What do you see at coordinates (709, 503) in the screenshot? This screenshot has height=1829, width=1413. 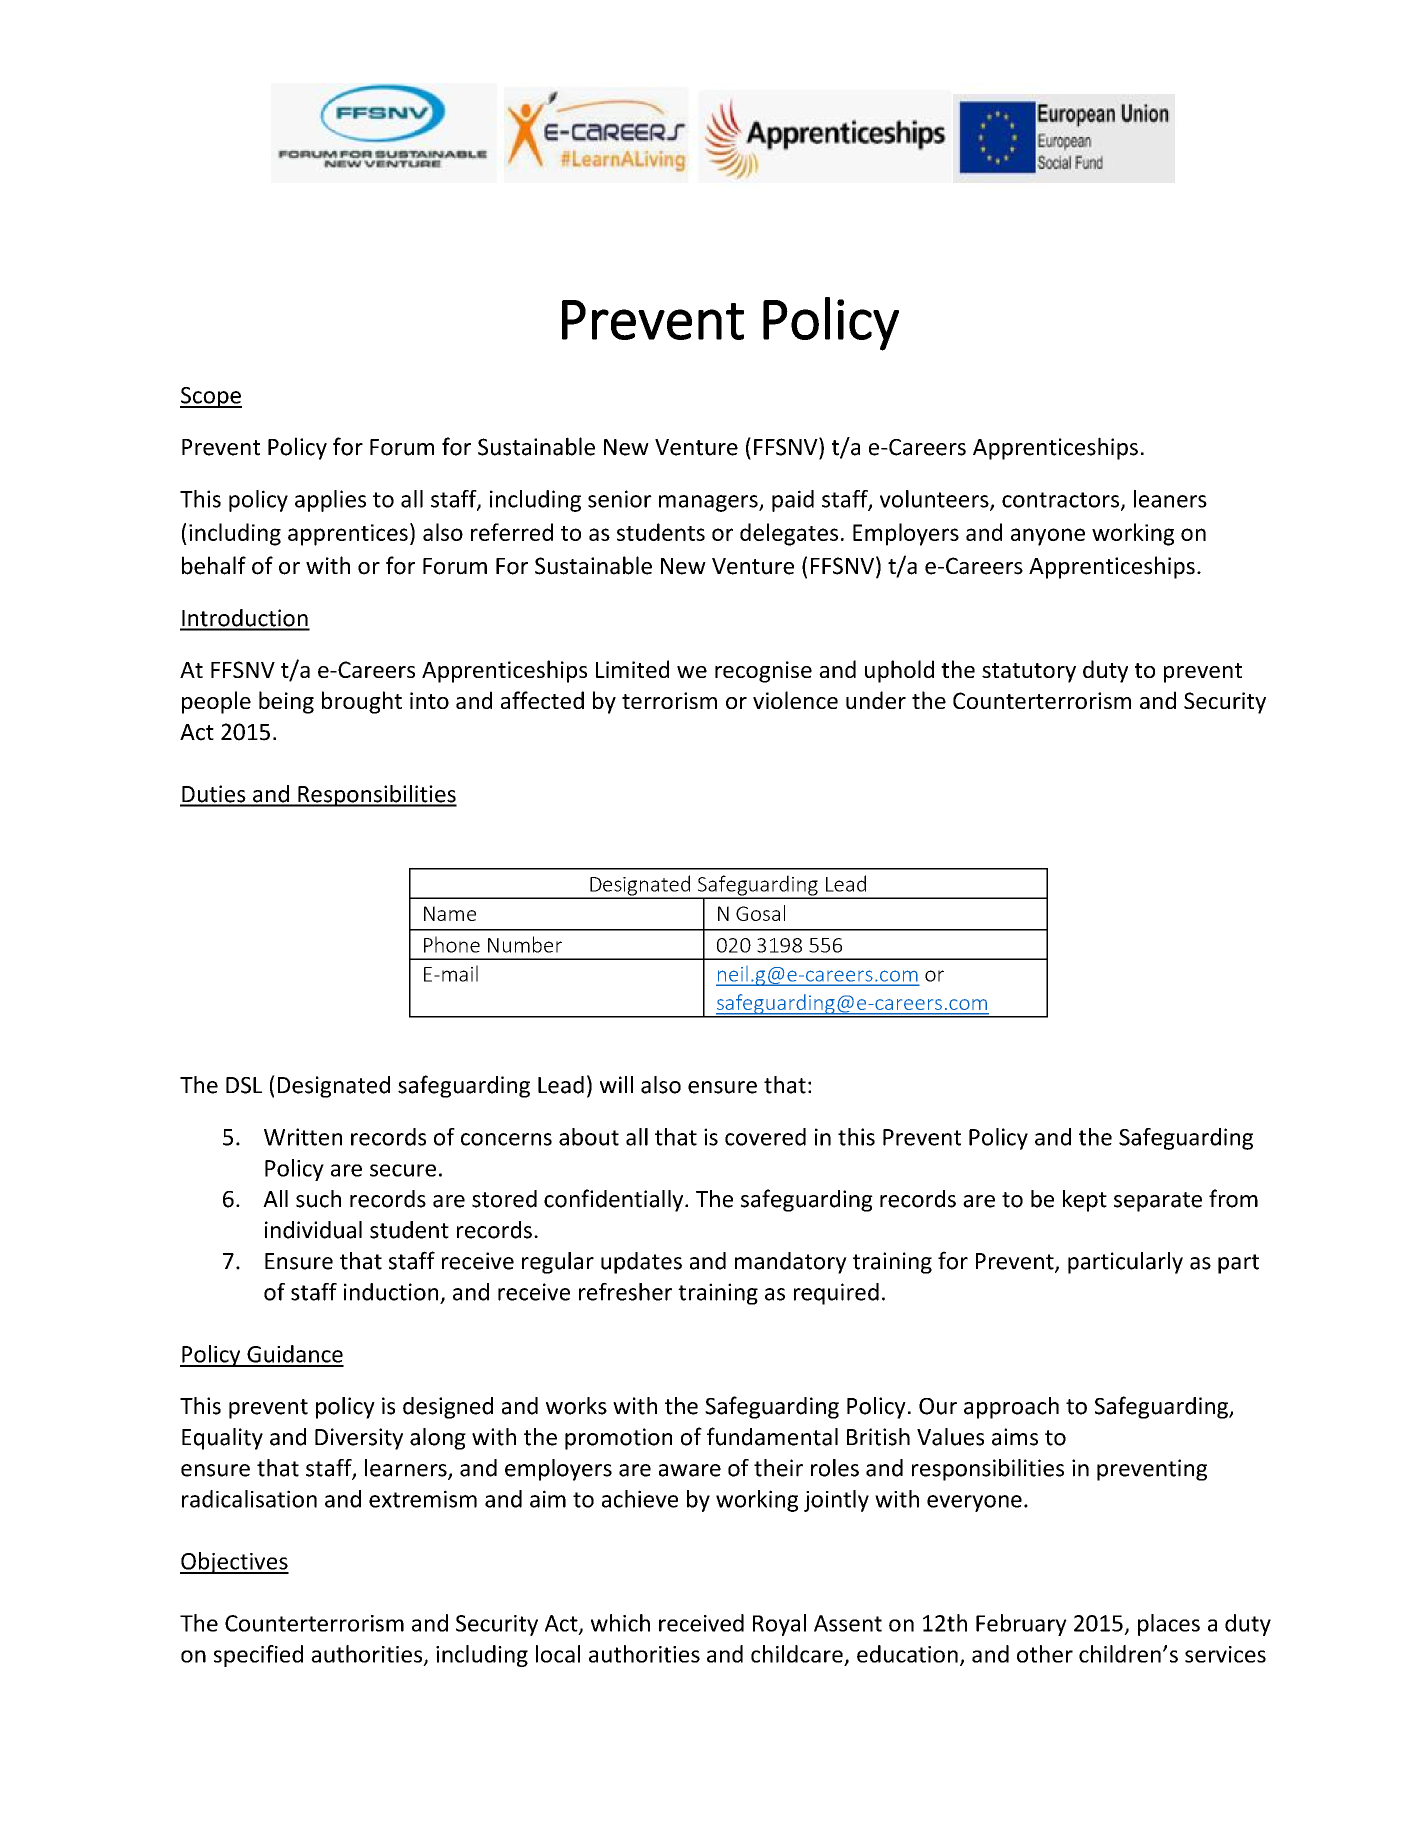 I see `managers` at bounding box center [709, 503].
